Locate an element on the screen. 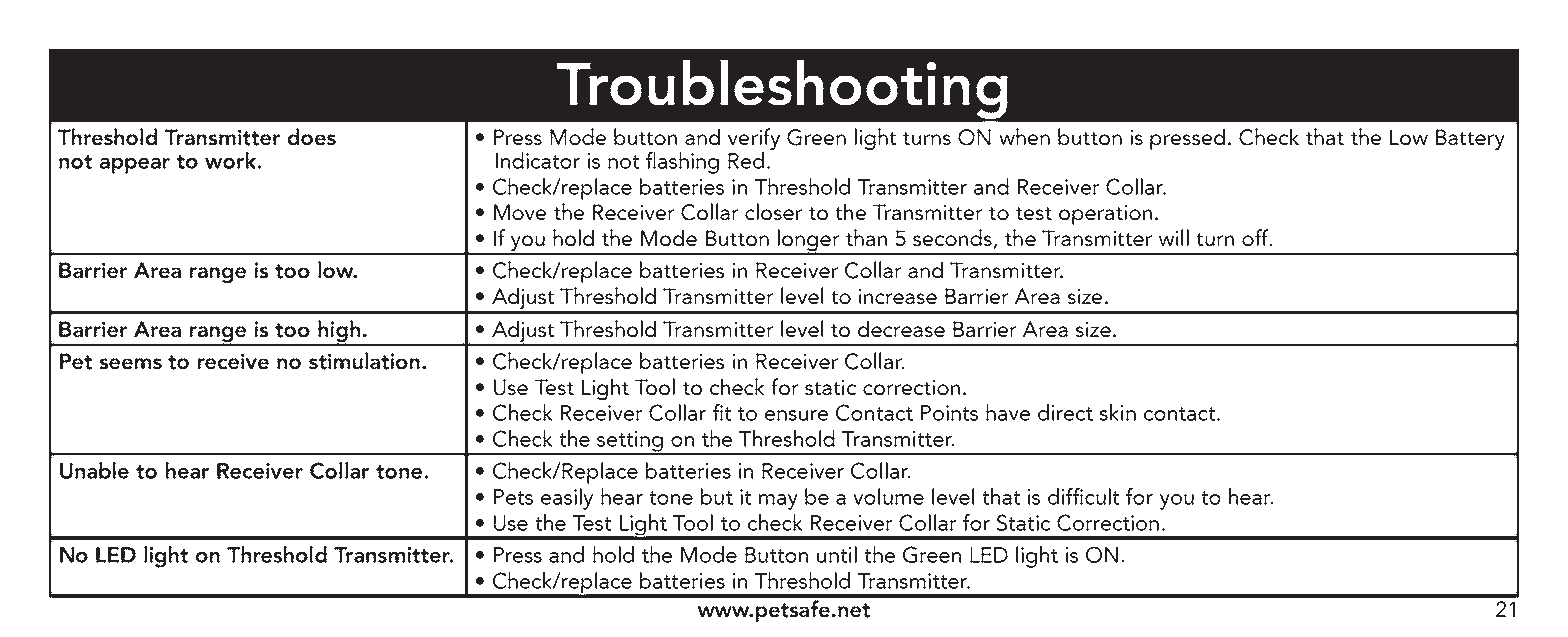 Image resolution: width=1568 pixels, height=637 pixels. decrease is located at coordinates (901, 329).
